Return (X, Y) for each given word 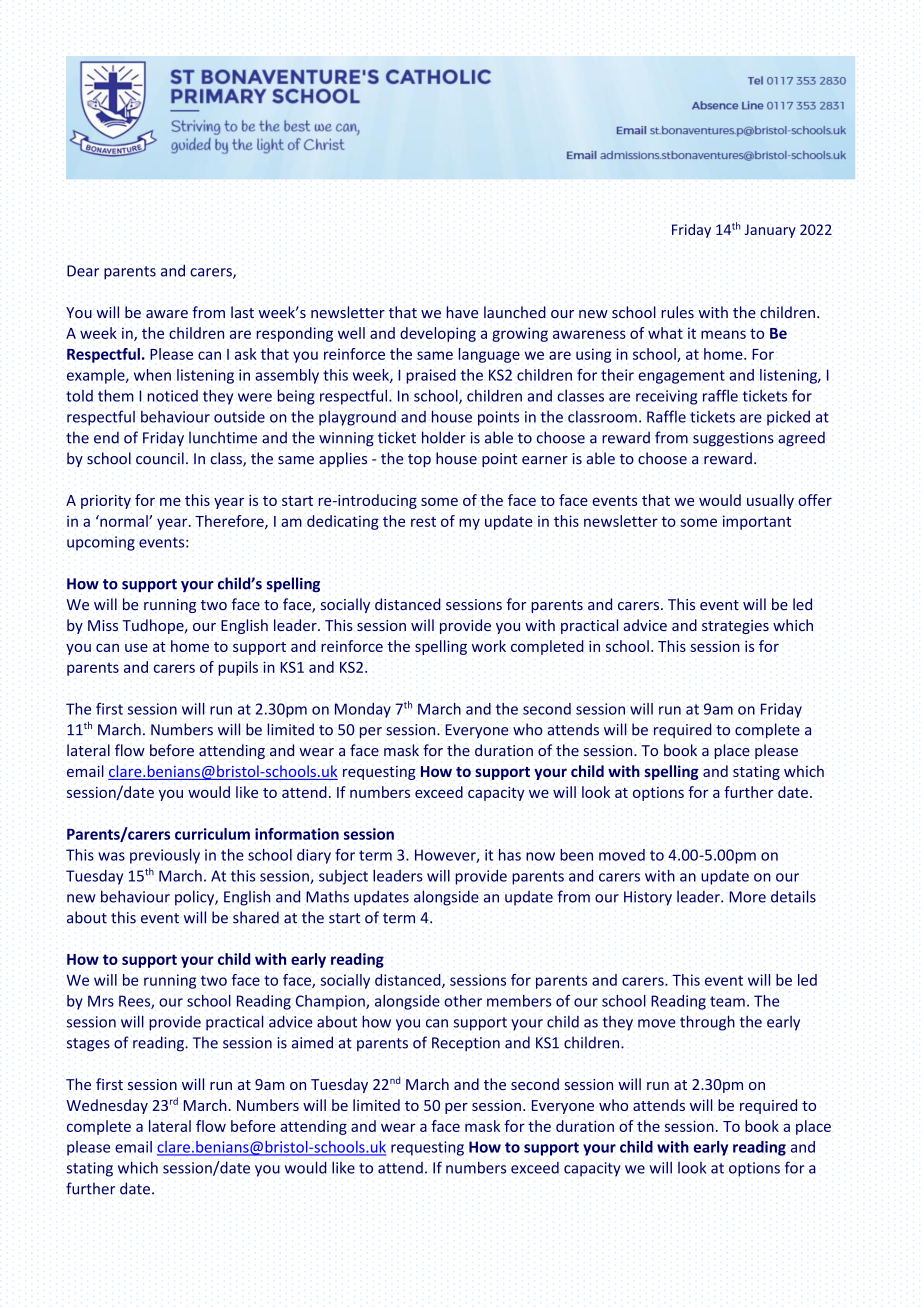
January (770, 231)
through (707, 1023)
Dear (83, 271)
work (489, 646)
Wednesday (107, 1106)
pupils (238, 668)
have (462, 312)
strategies (735, 627)
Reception (466, 1044)
